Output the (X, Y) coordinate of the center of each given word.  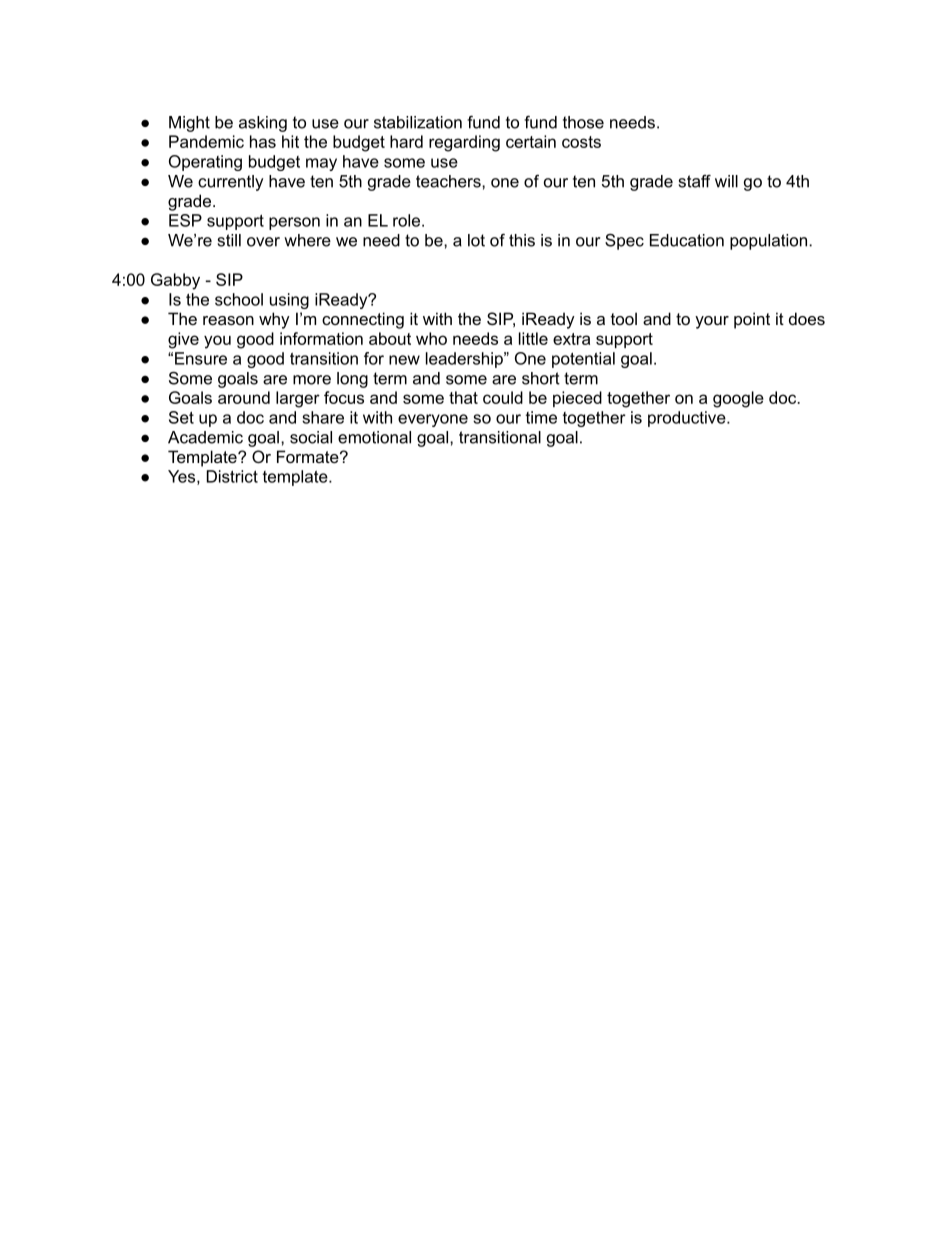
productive (688, 419)
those (583, 122)
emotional (374, 437)
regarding (464, 143)
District (232, 476)
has (263, 141)
